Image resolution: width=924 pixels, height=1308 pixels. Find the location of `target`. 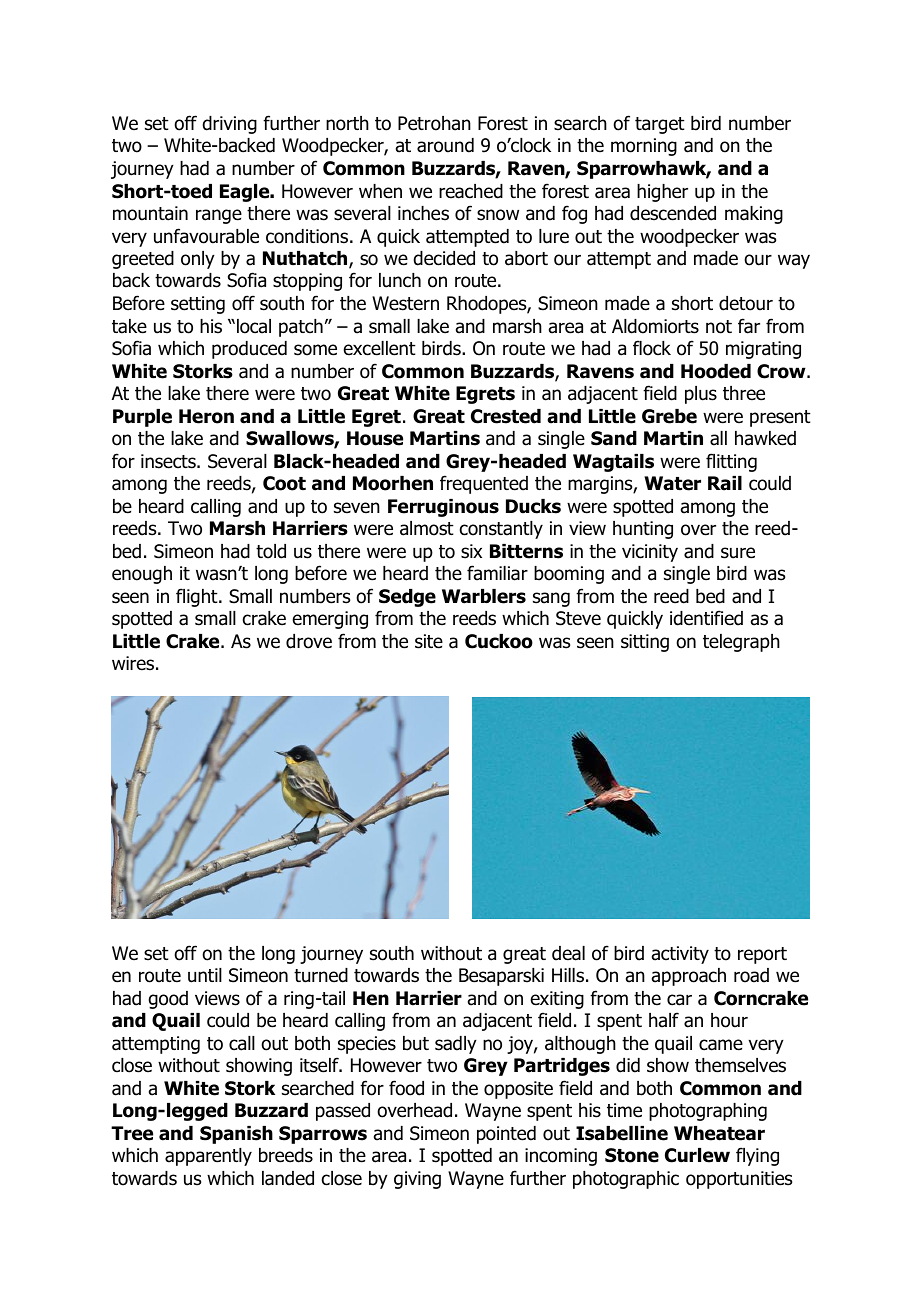

target is located at coordinates (660, 125).
